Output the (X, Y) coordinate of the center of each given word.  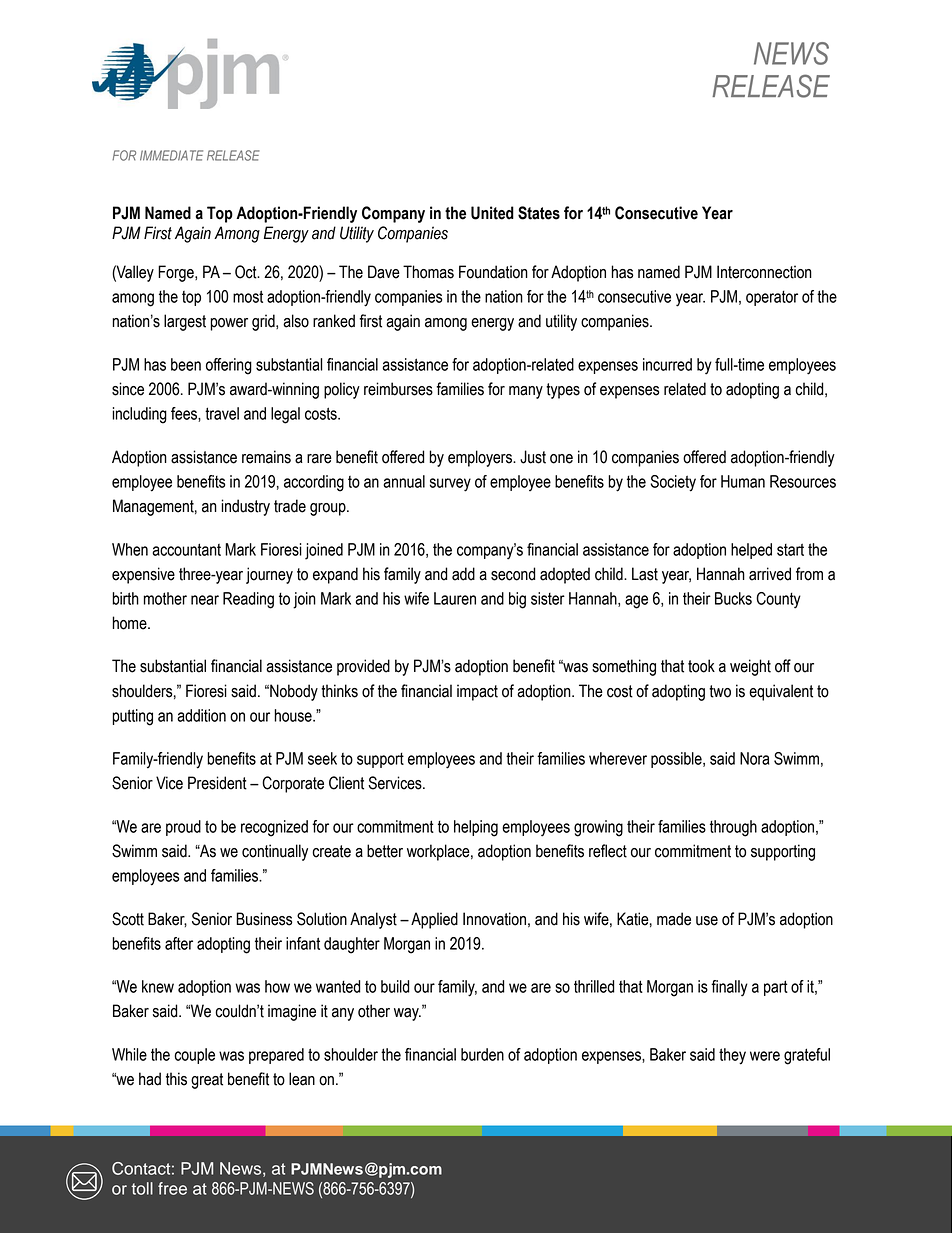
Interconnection (764, 272)
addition (201, 715)
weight (750, 667)
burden (482, 1054)
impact (477, 692)
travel (222, 413)
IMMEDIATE (171, 155)
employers (481, 458)
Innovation (494, 919)
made (674, 919)
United (492, 213)
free (172, 1188)
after (179, 943)
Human (743, 481)
